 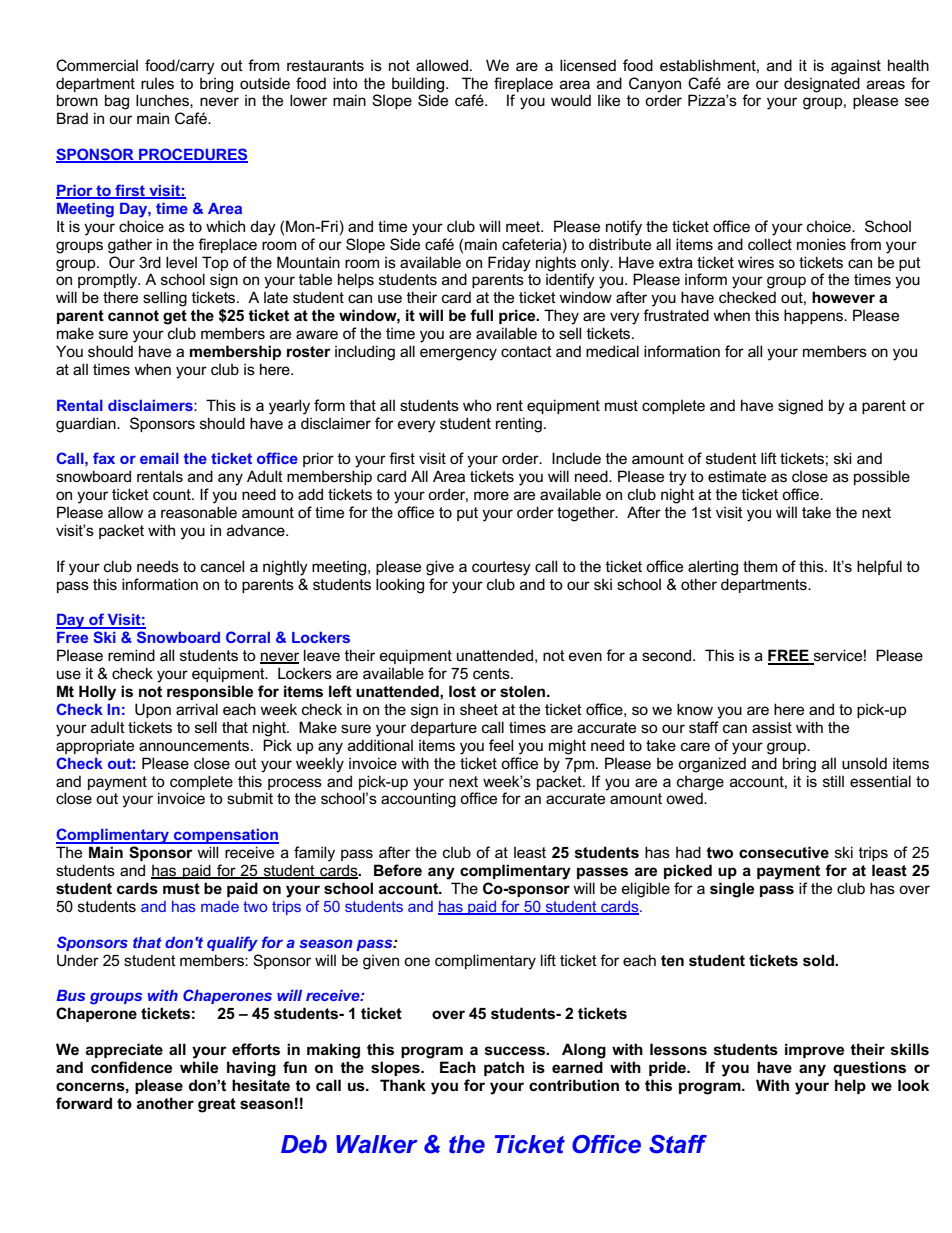 What do you see at coordinates (501, 745) in the page?
I see `feel` at bounding box center [501, 745].
